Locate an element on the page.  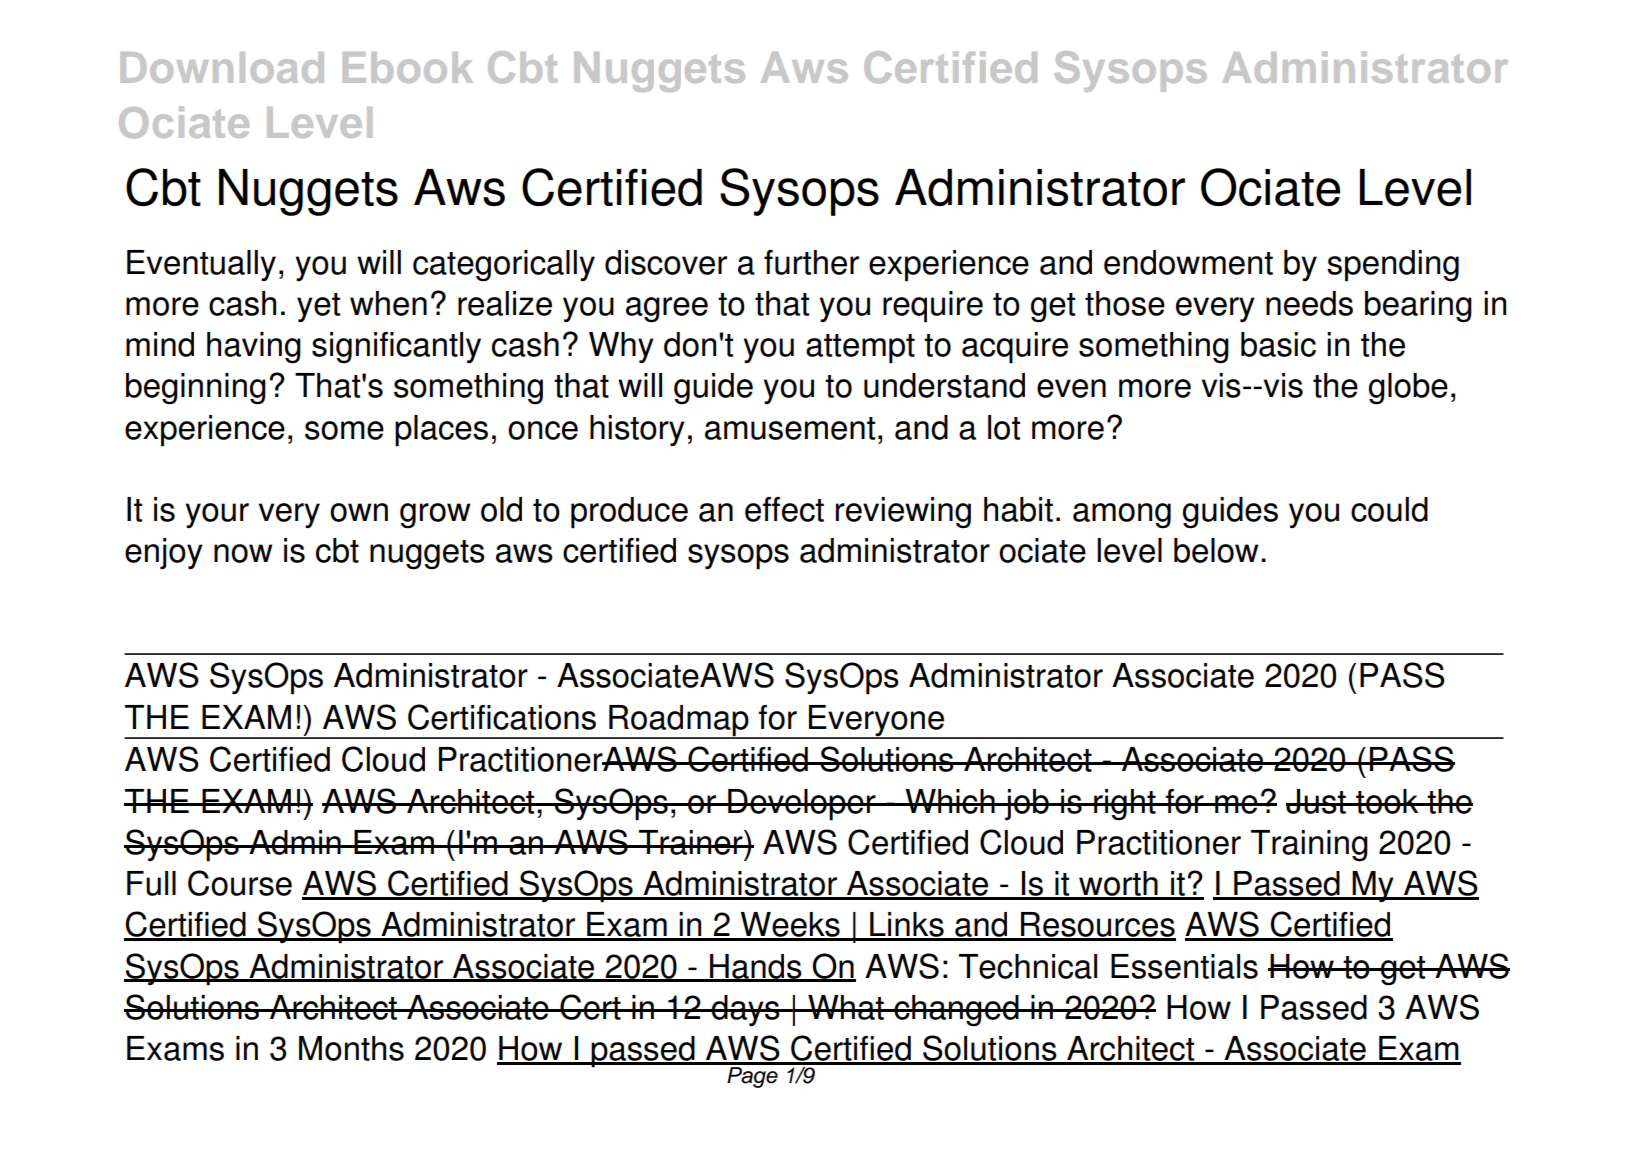
Course is located at coordinates (240, 883).
